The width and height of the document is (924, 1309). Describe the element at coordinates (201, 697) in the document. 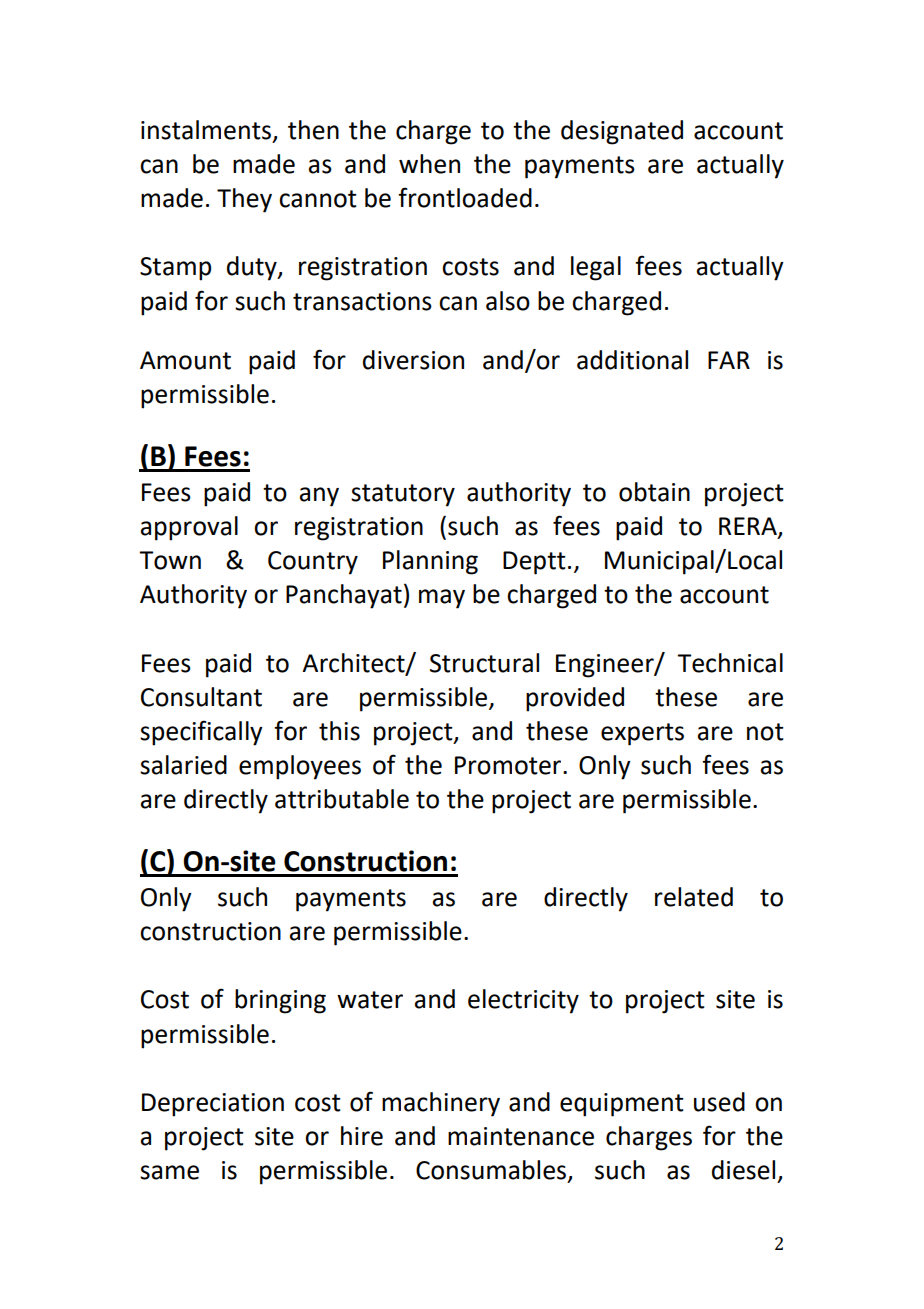

I see `Consultant` at that location.
